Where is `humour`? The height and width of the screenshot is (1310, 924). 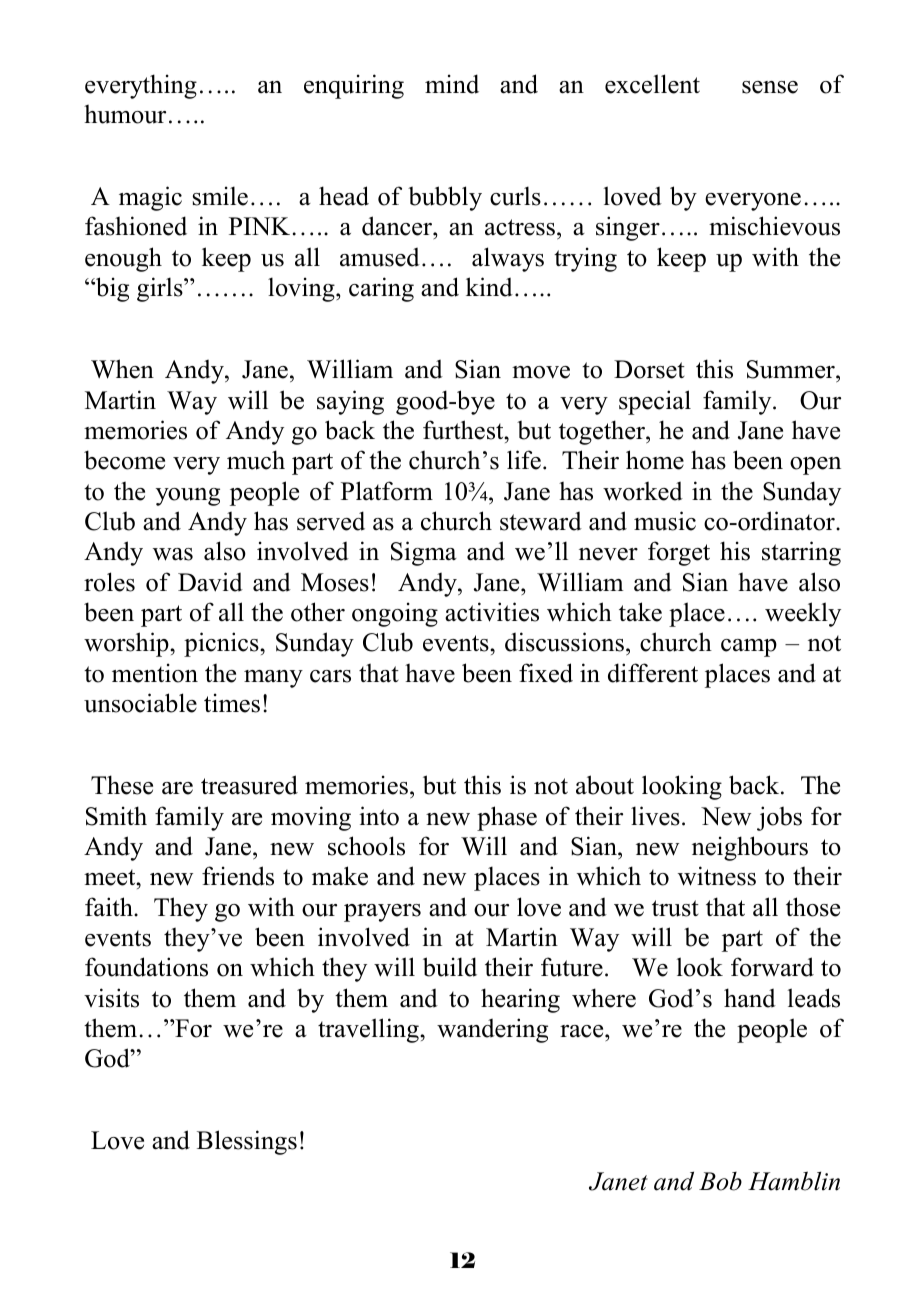
humour is located at coordinates (125, 114).
